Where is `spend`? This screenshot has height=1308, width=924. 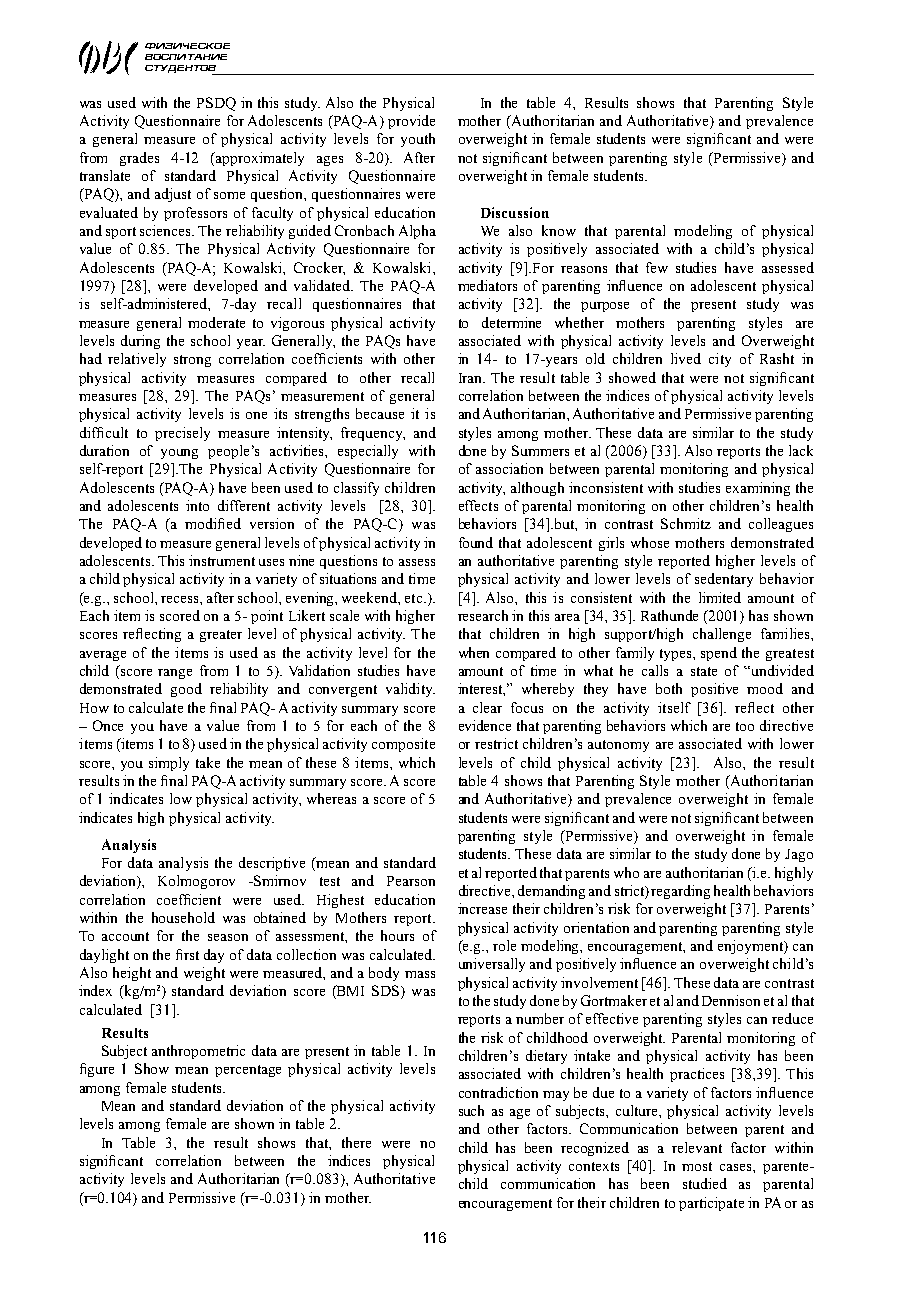 spend is located at coordinates (719, 654).
